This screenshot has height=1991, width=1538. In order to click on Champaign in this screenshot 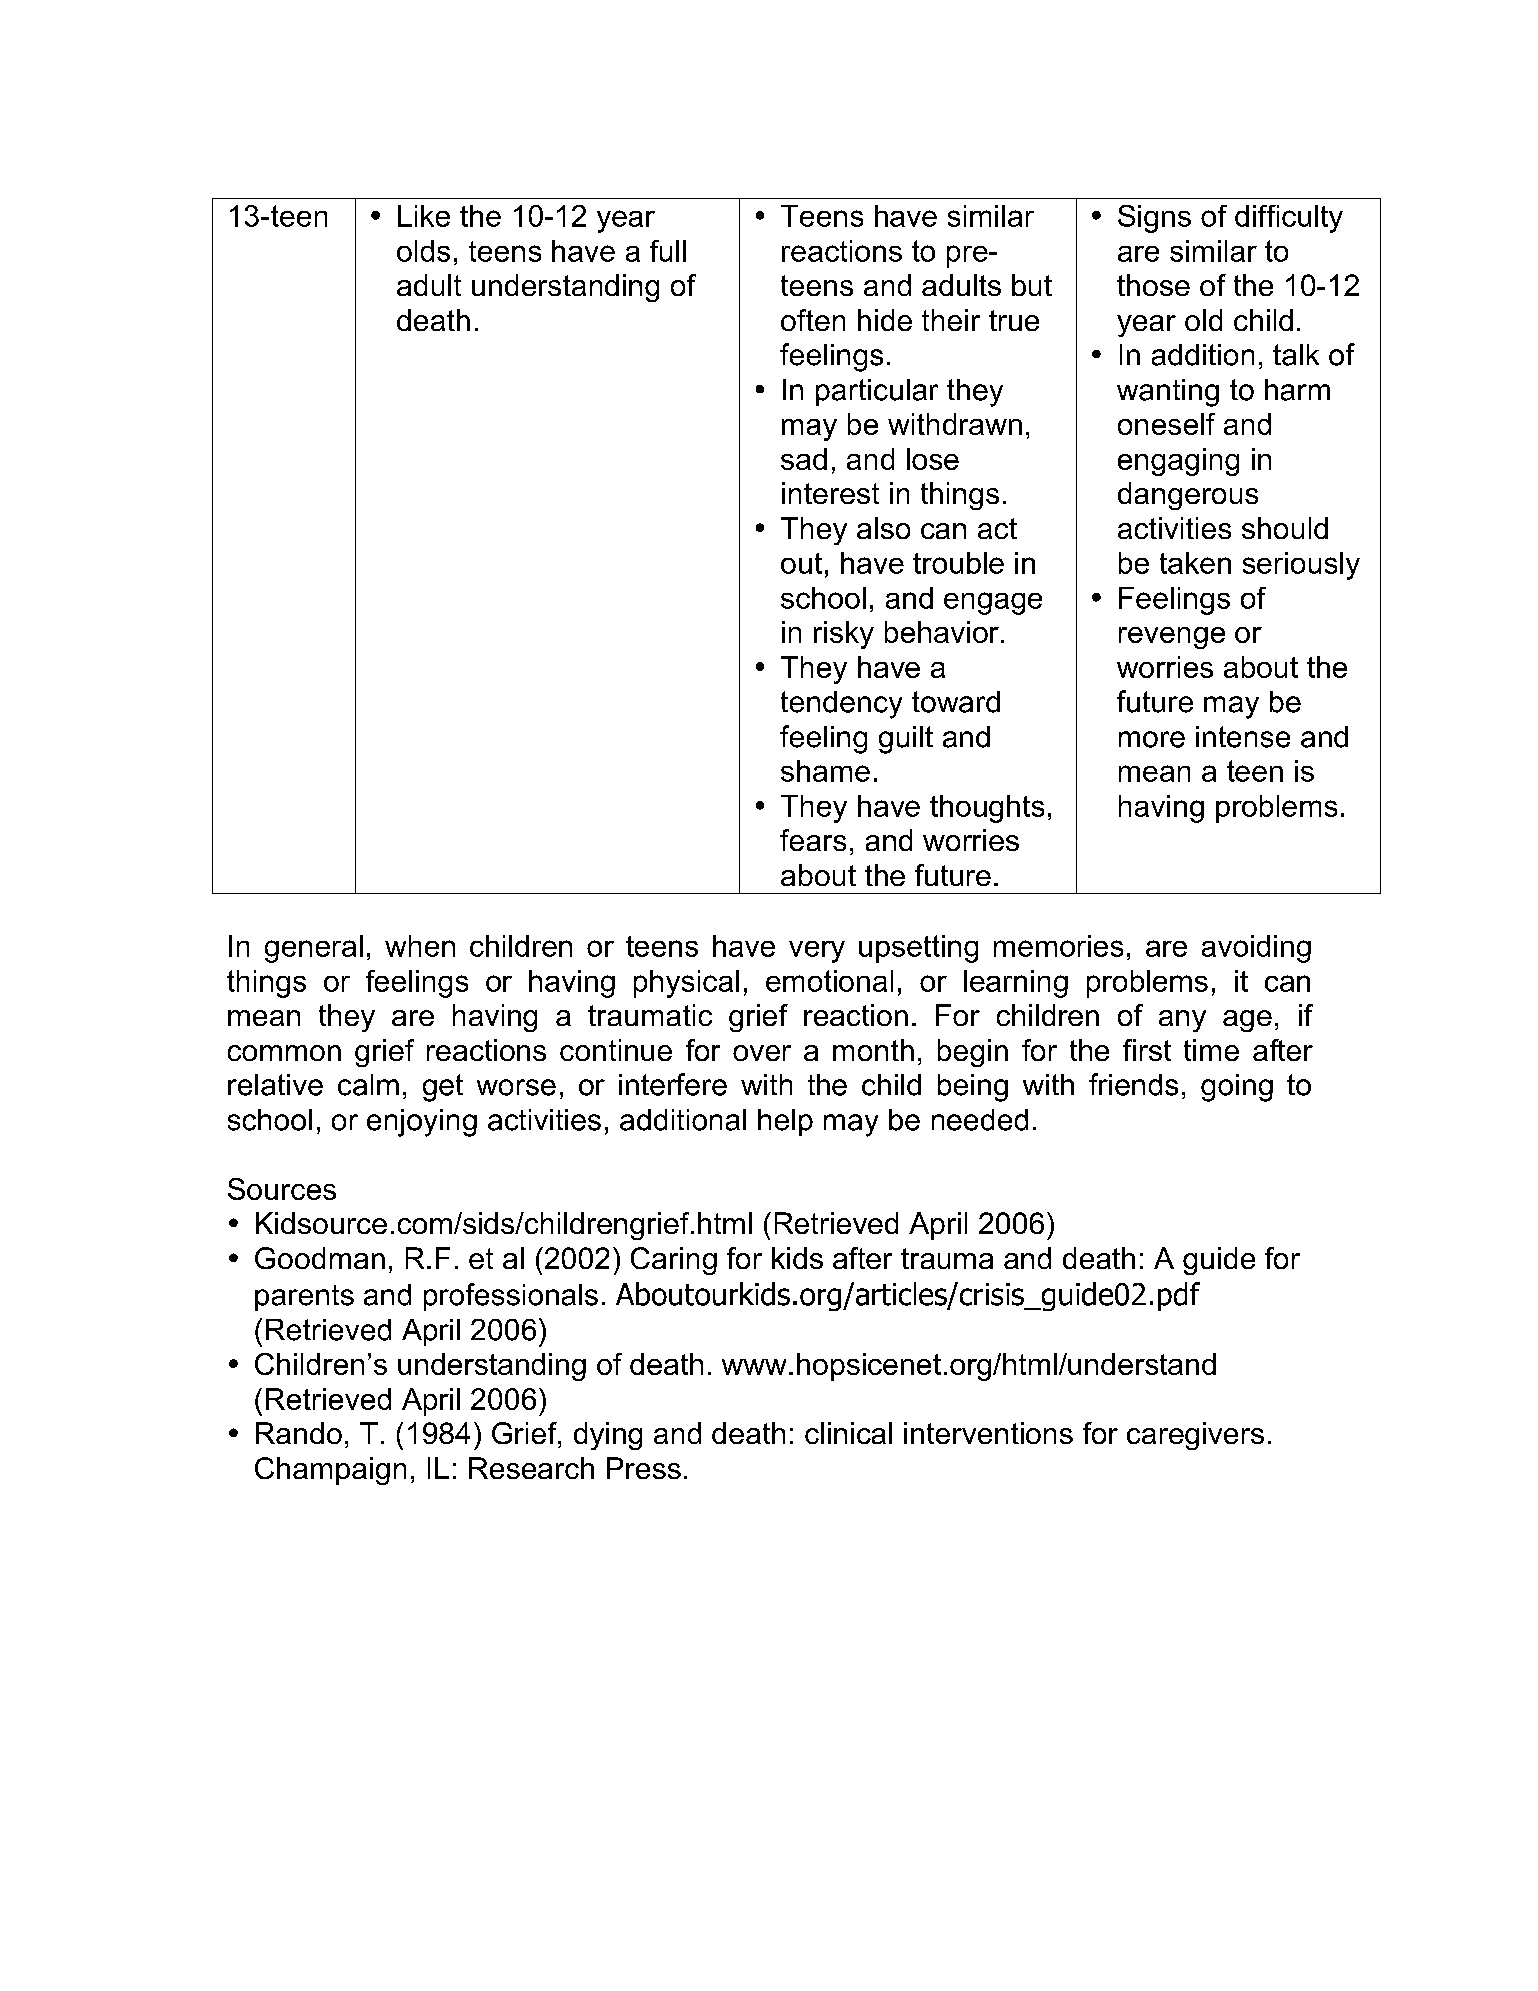, I will do `click(330, 1471)`.
